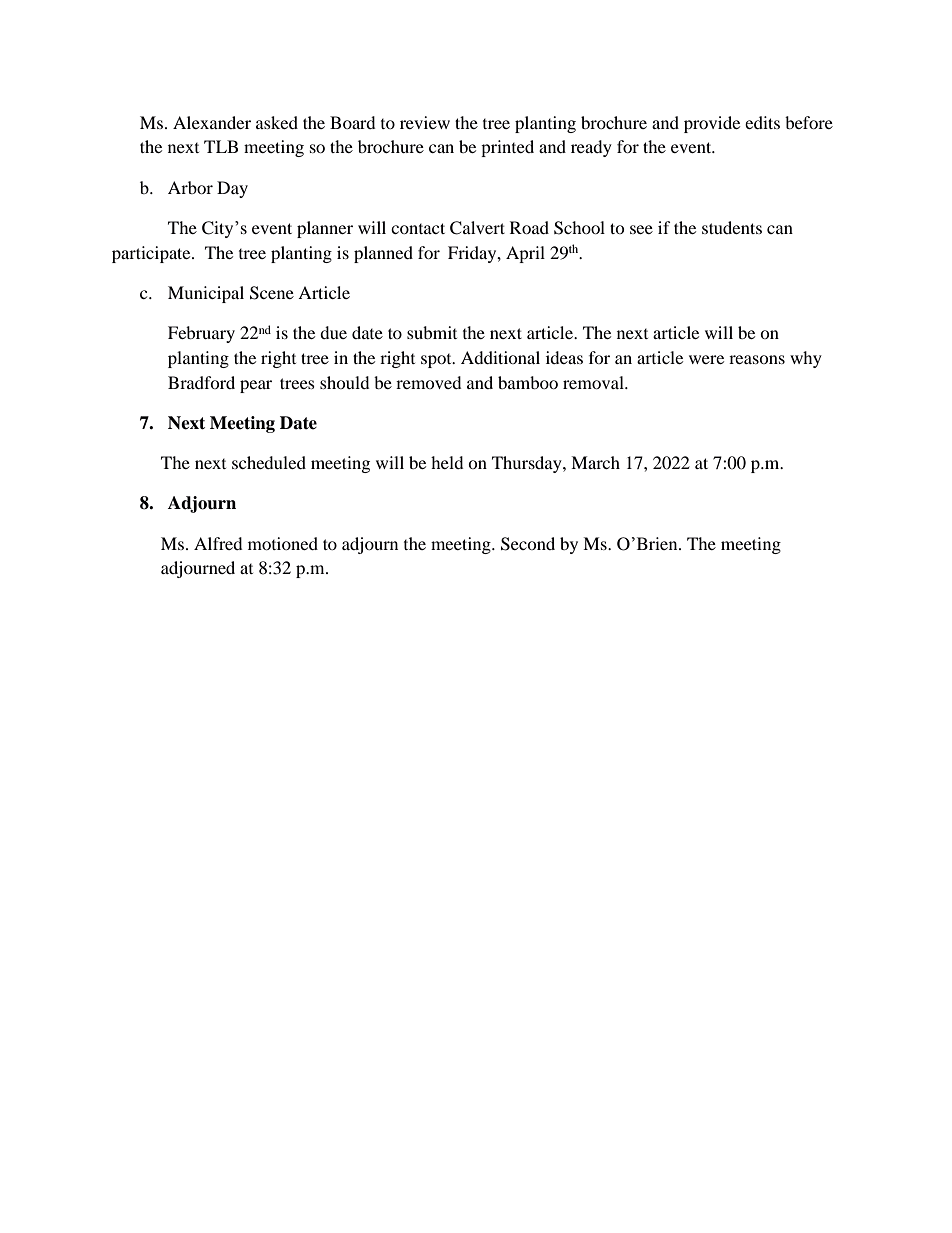  I want to click on students, so click(732, 227).
